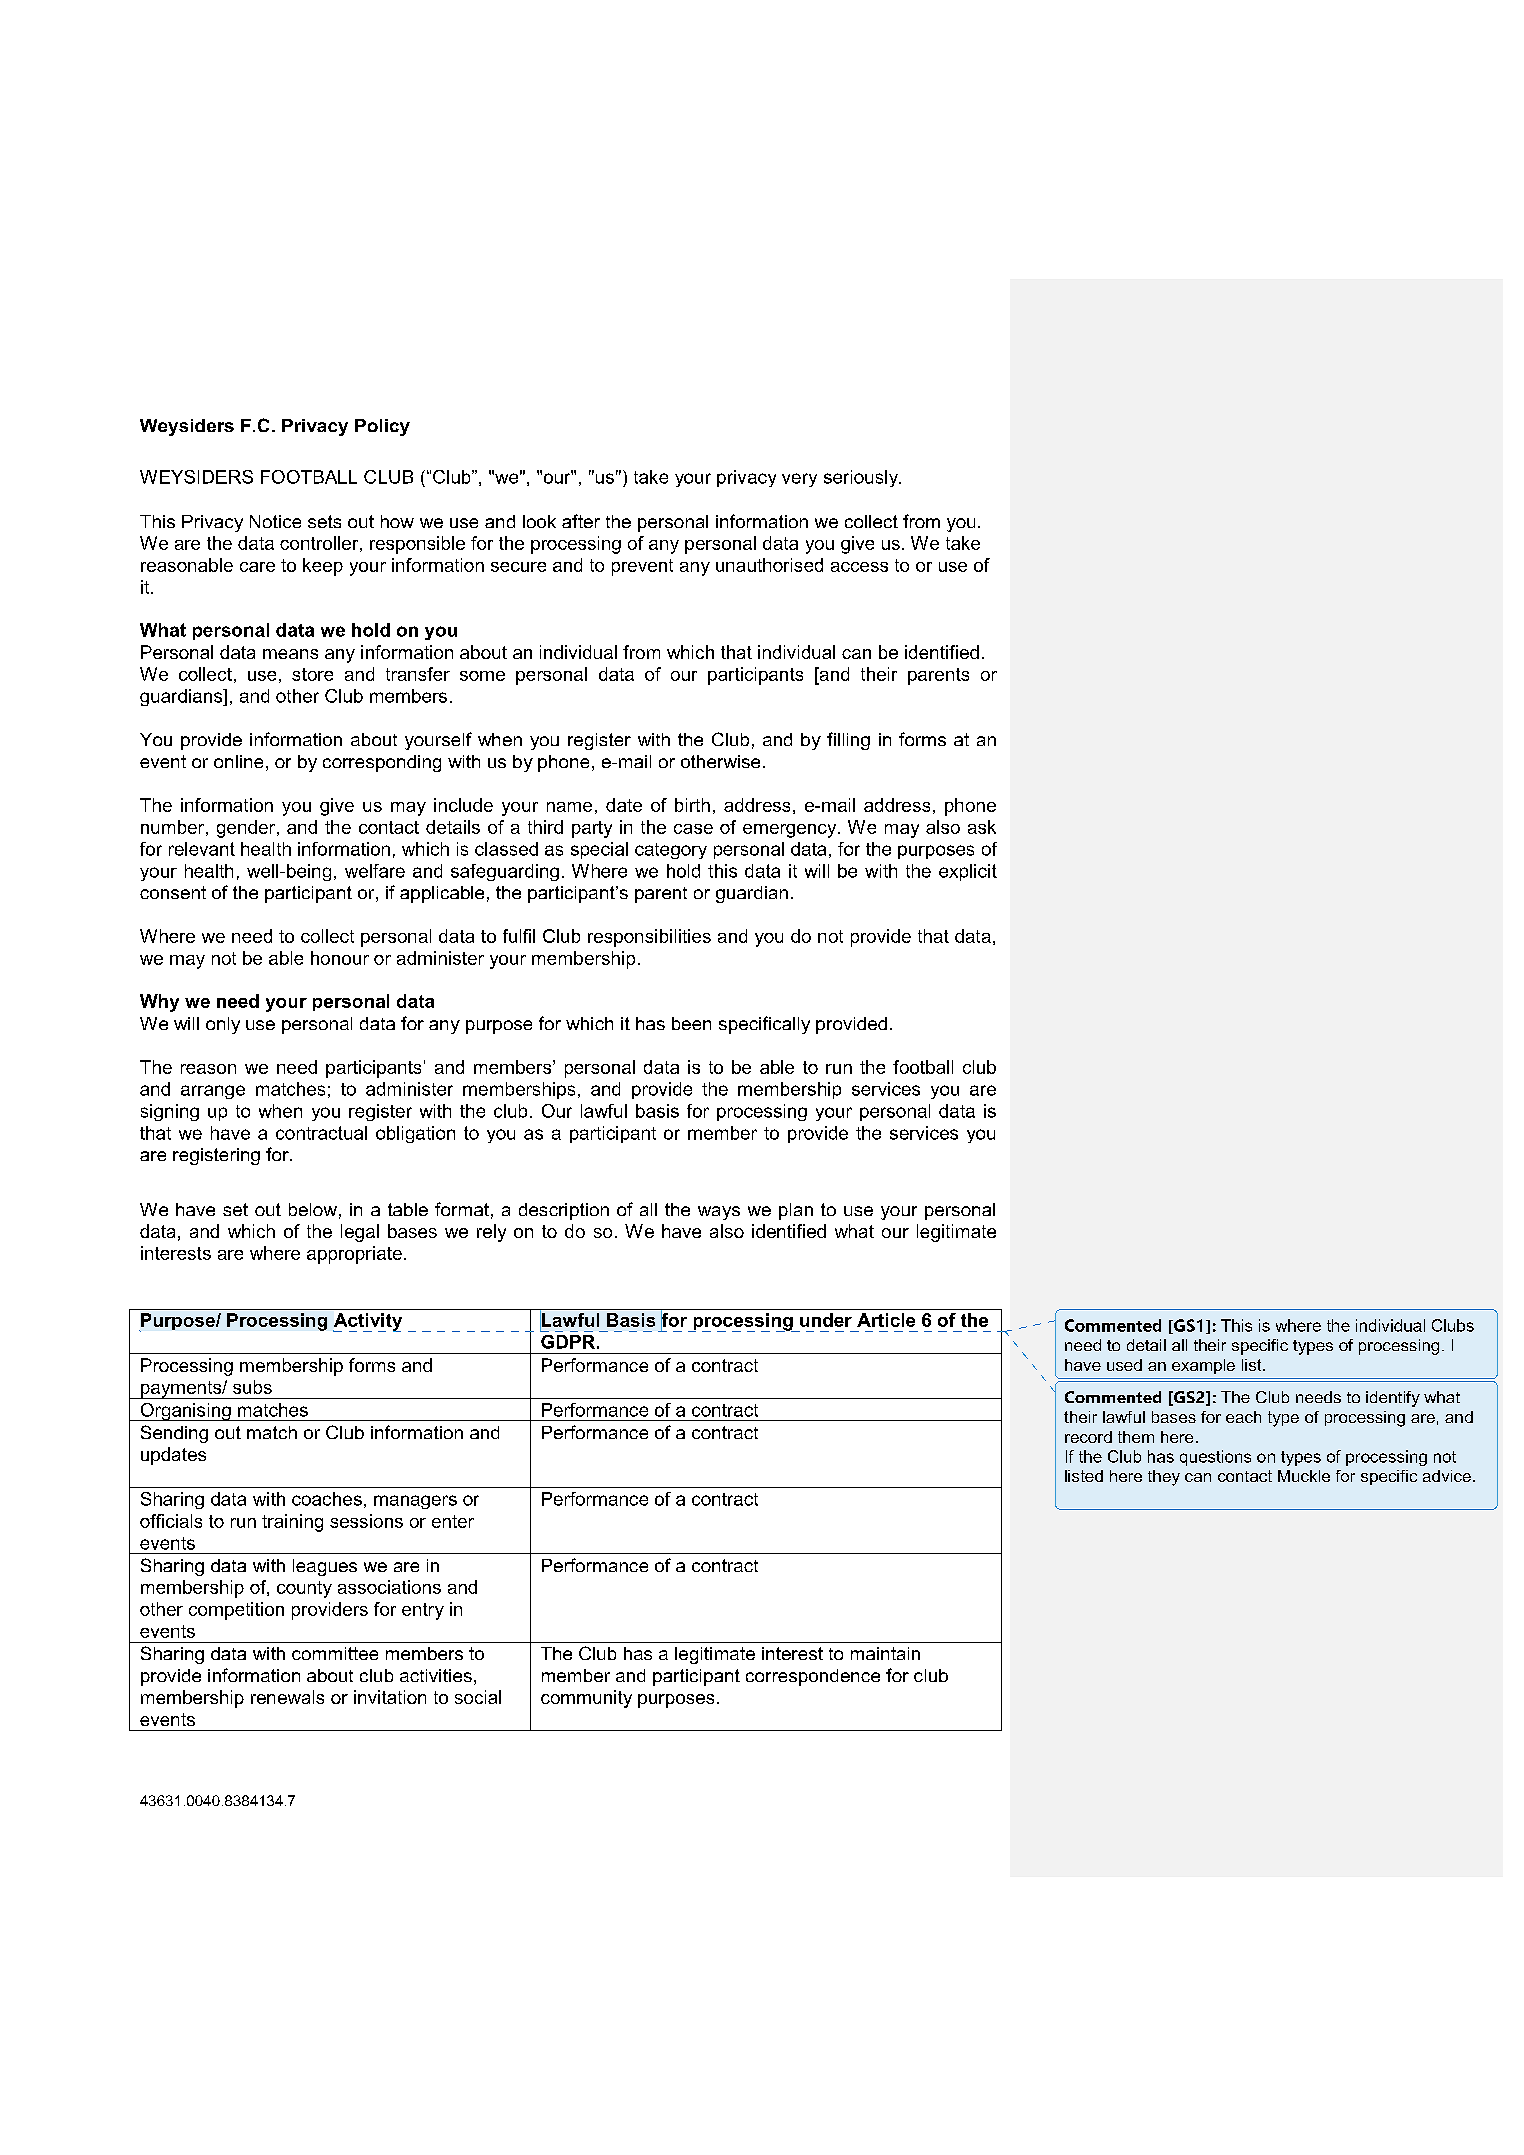  What do you see at coordinates (791, 831) in the image?
I see `emergency` at bounding box center [791, 831].
